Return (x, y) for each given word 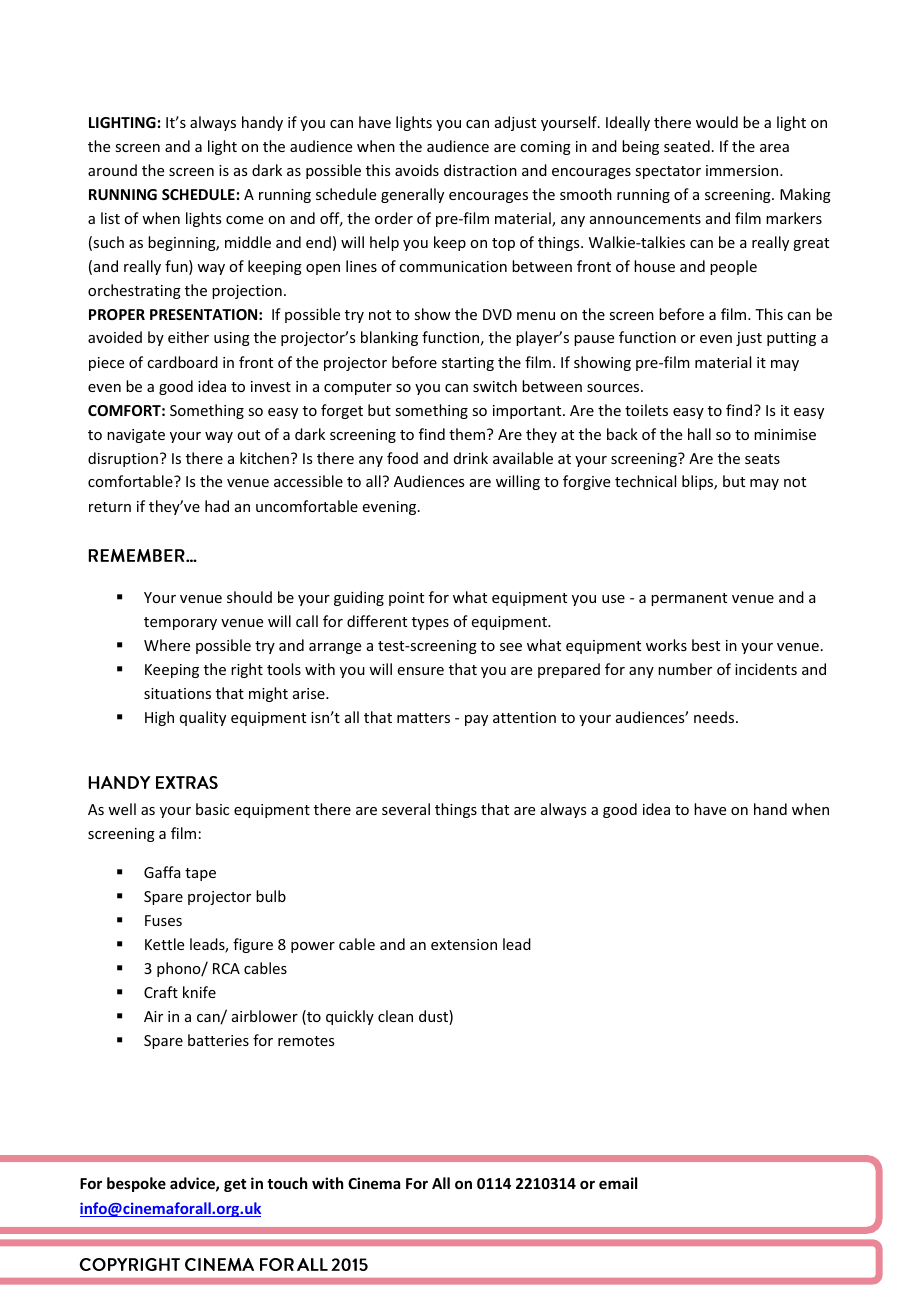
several (406, 809)
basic (212, 809)
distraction (480, 170)
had (217, 506)
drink (471, 458)
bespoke (136, 1184)
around (112, 170)
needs (715, 717)
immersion (743, 170)
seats (762, 459)
